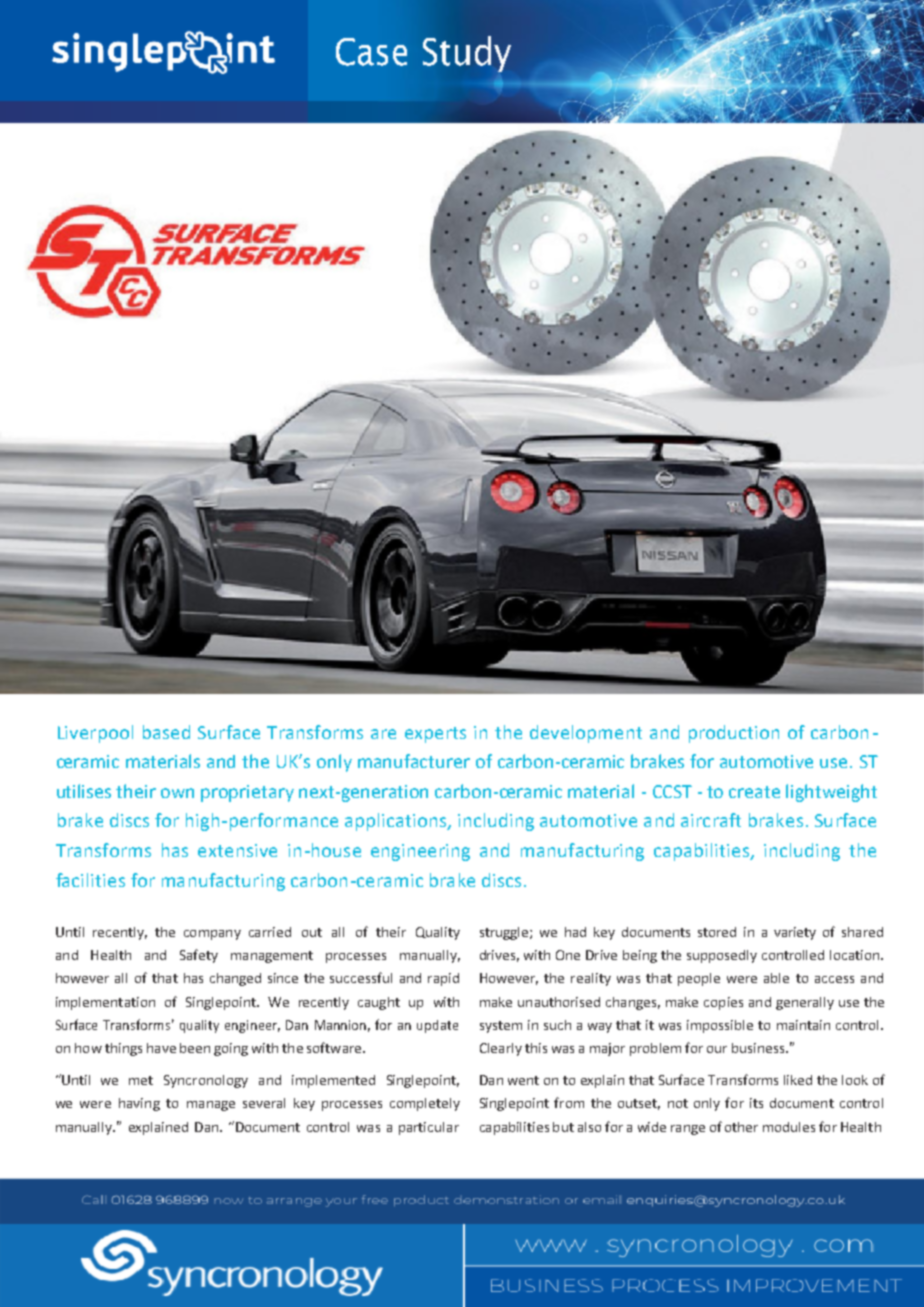  I want to click on its, so click(756, 1103).
